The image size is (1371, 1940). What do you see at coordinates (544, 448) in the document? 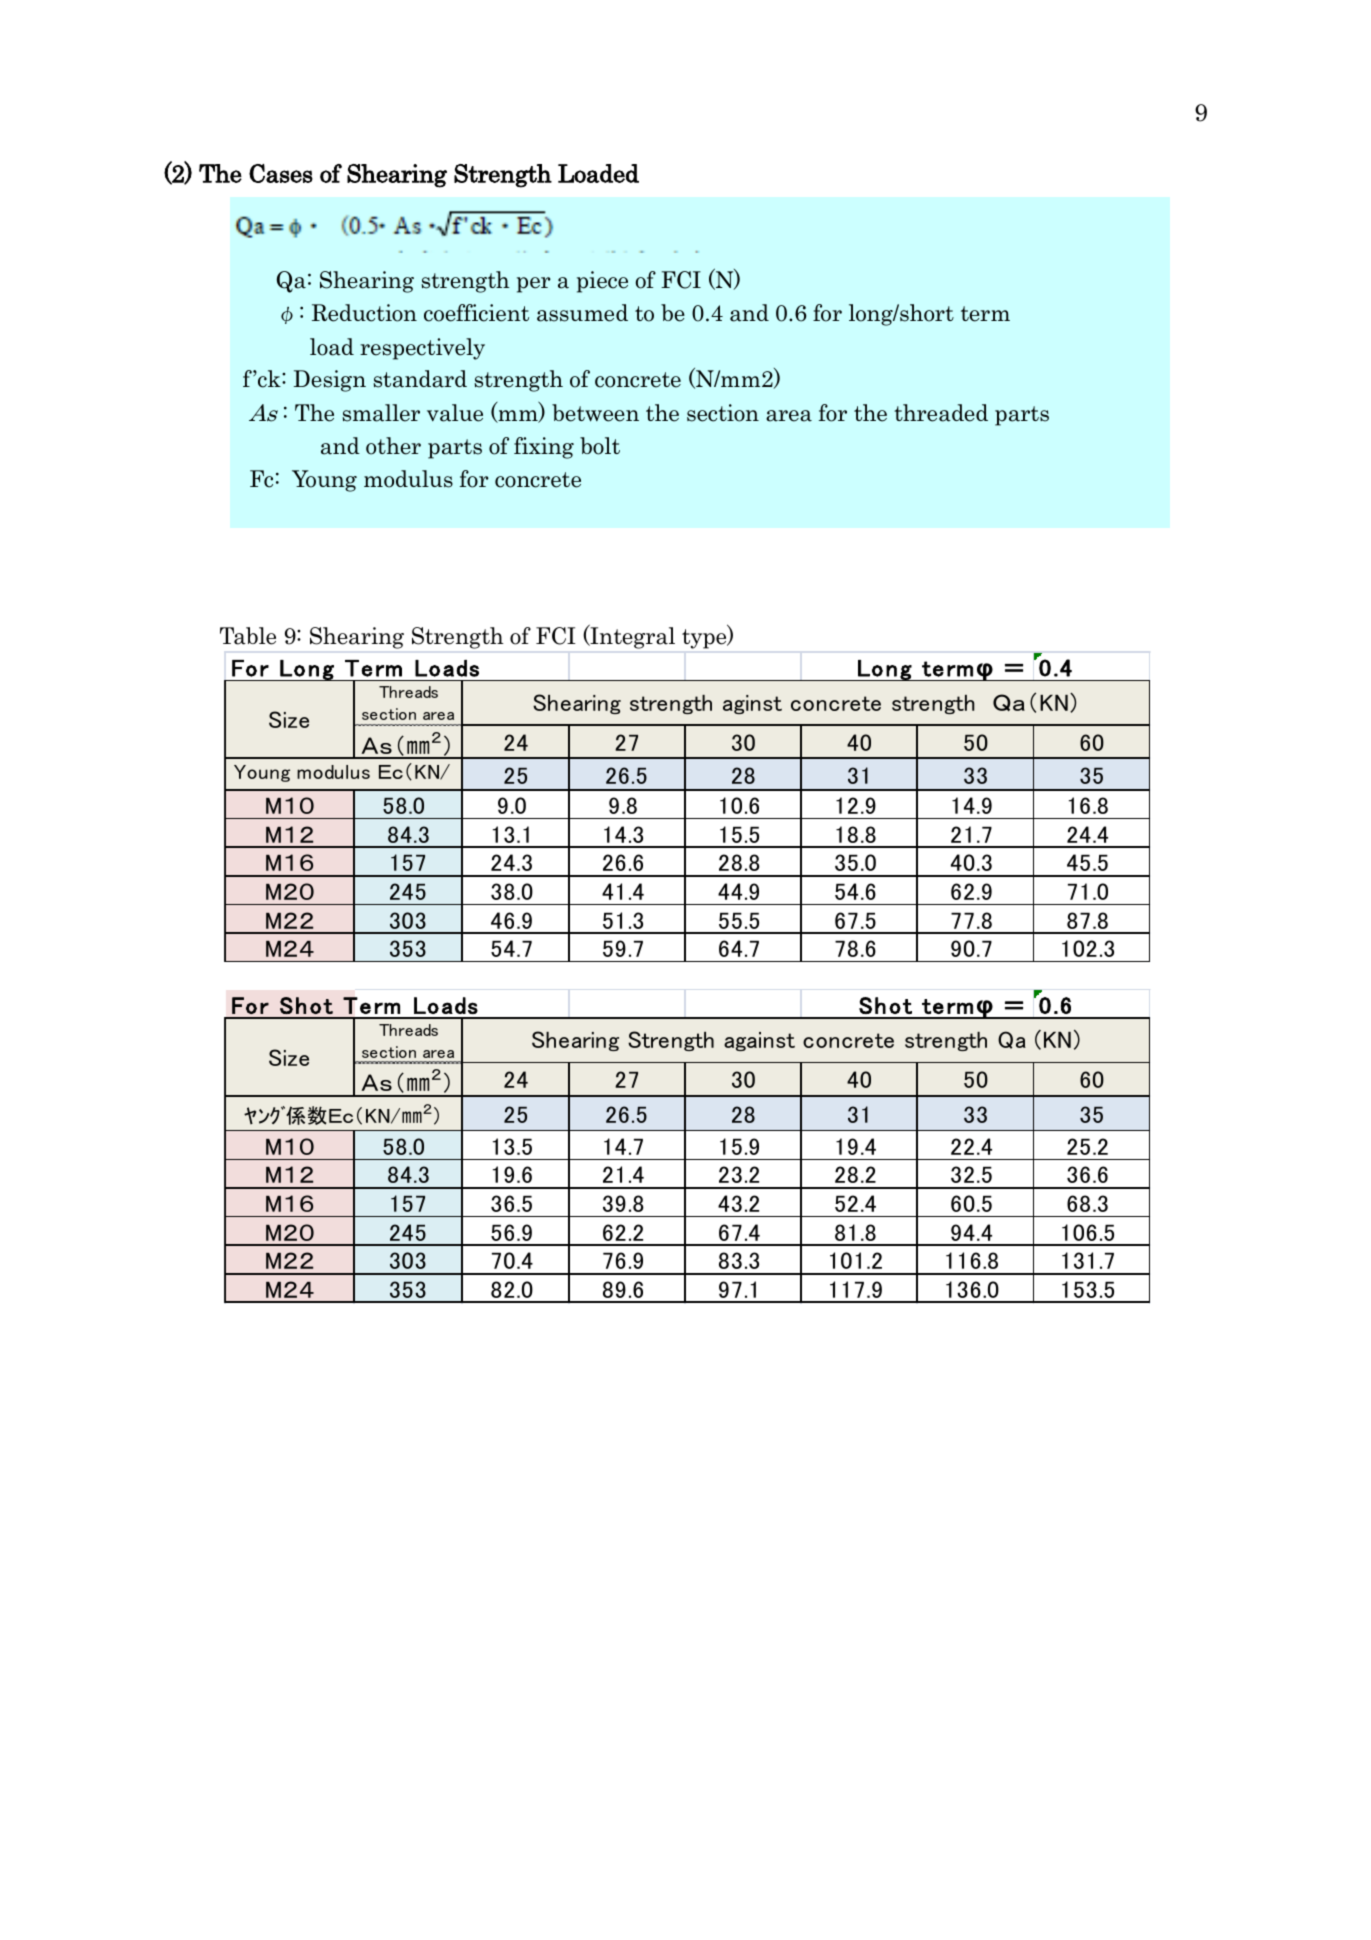
I see `fixing` at bounding box center [544, 448].
